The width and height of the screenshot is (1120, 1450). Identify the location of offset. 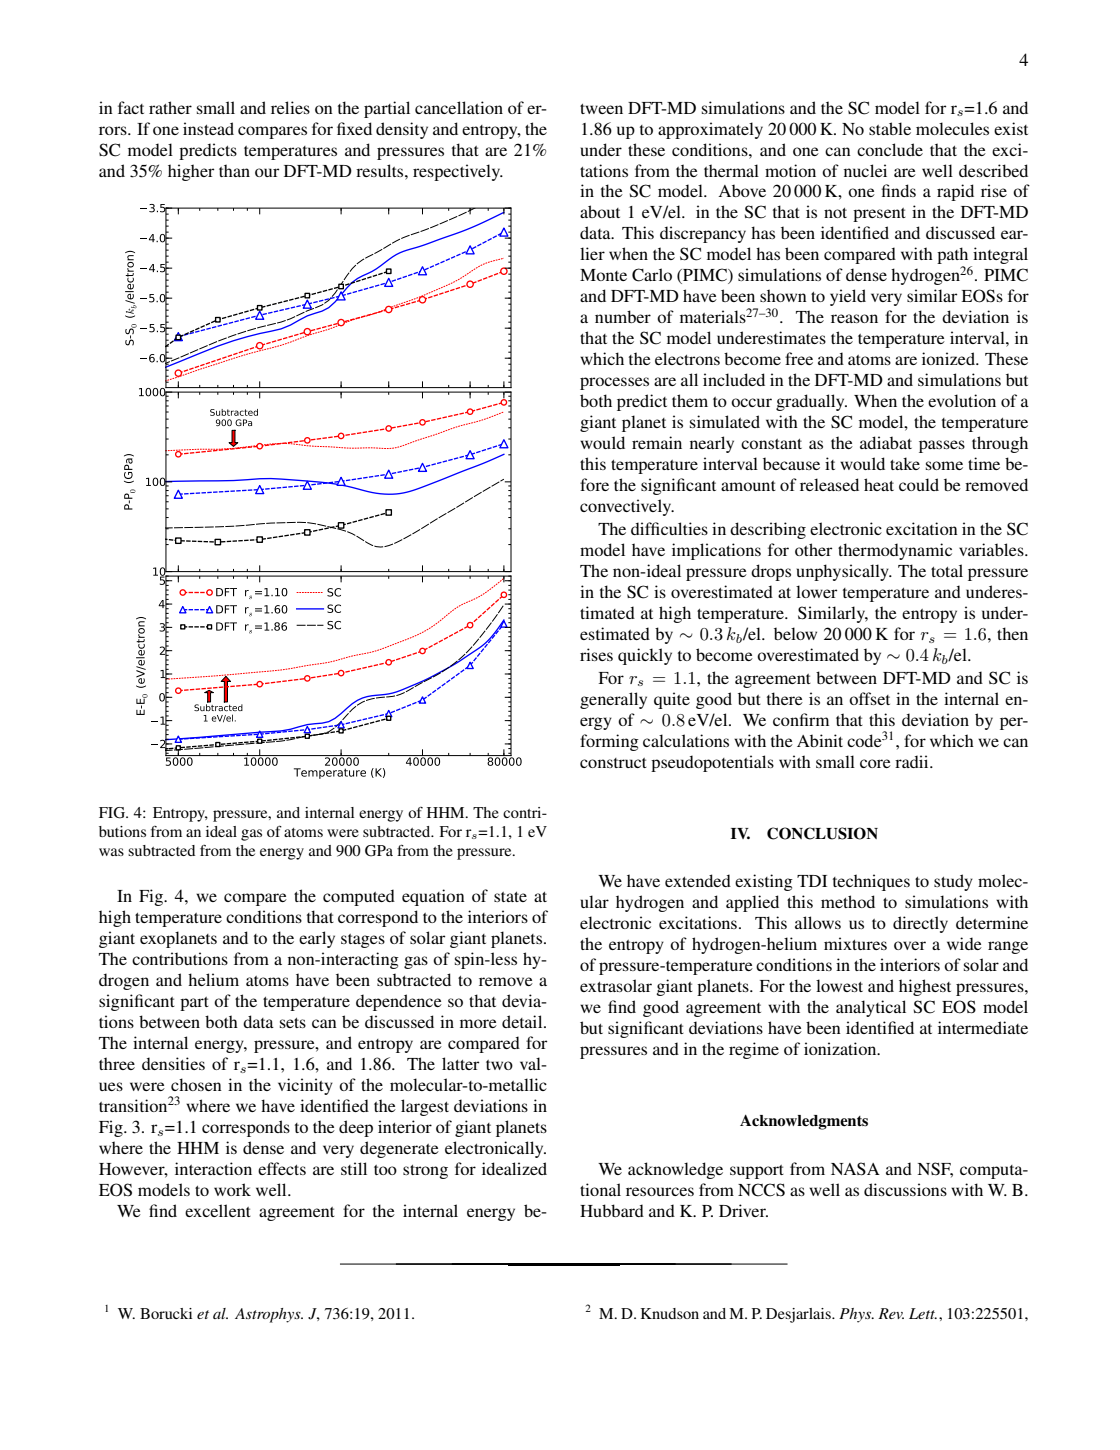
(869, 698).
